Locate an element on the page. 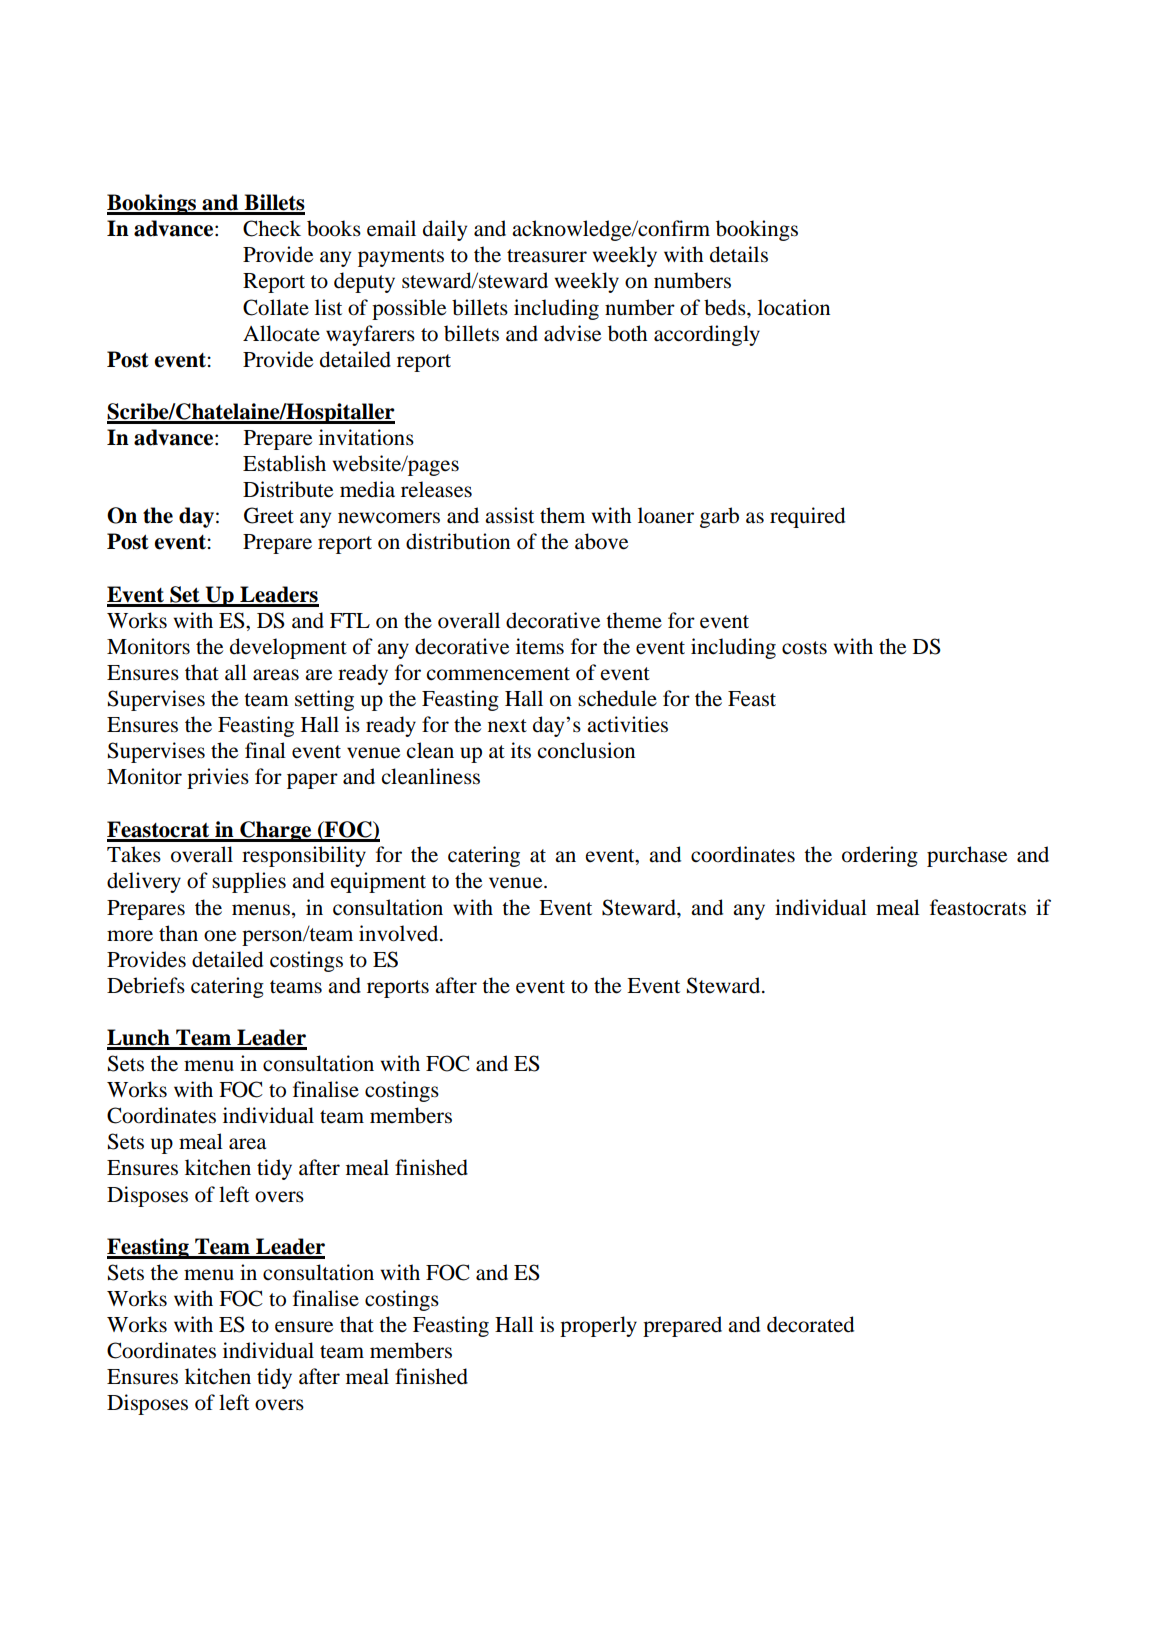 The height and width of the page is (1637, 1157). paper is located at coordinates (312, 781).
